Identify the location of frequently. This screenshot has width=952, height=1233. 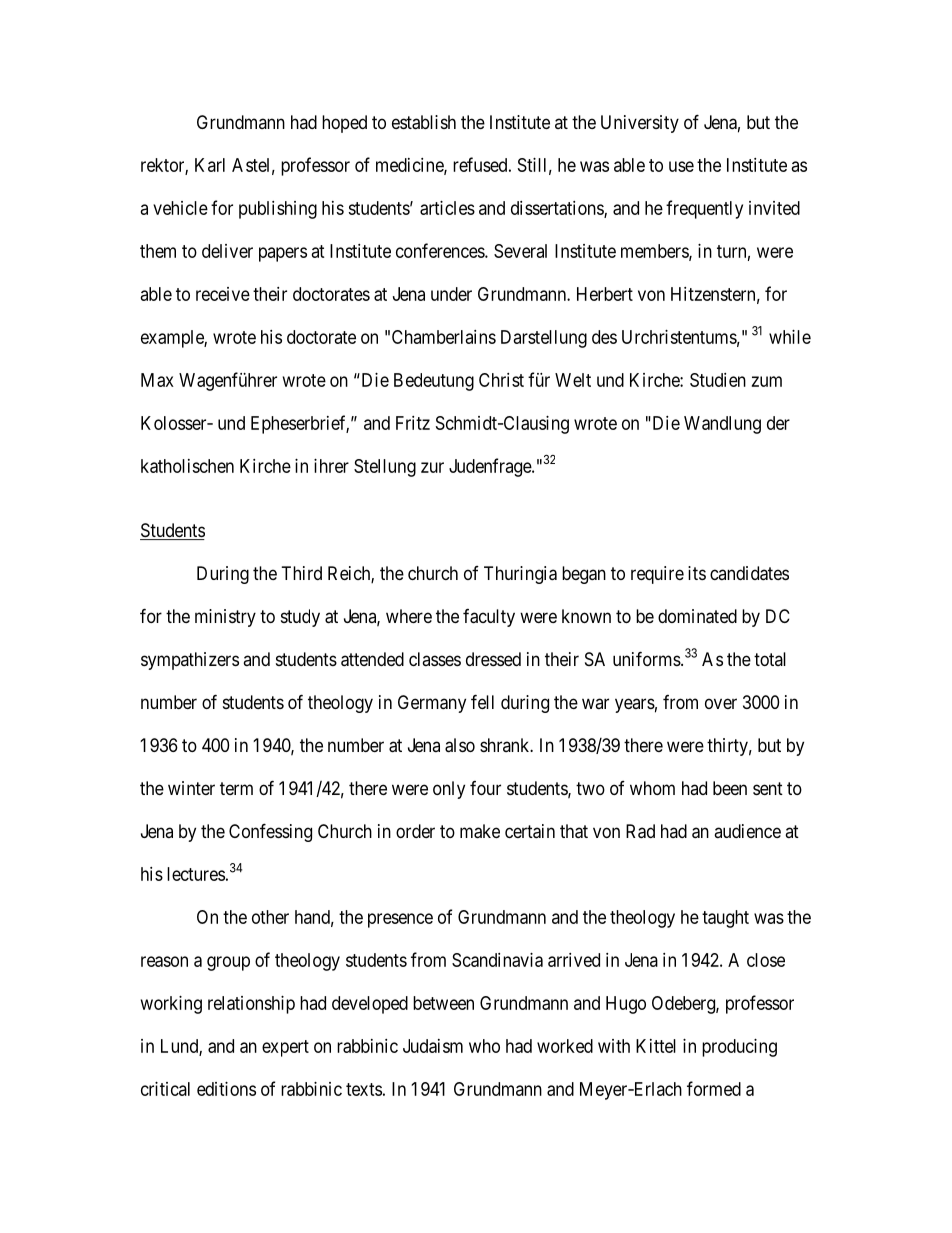
(704, 209).
